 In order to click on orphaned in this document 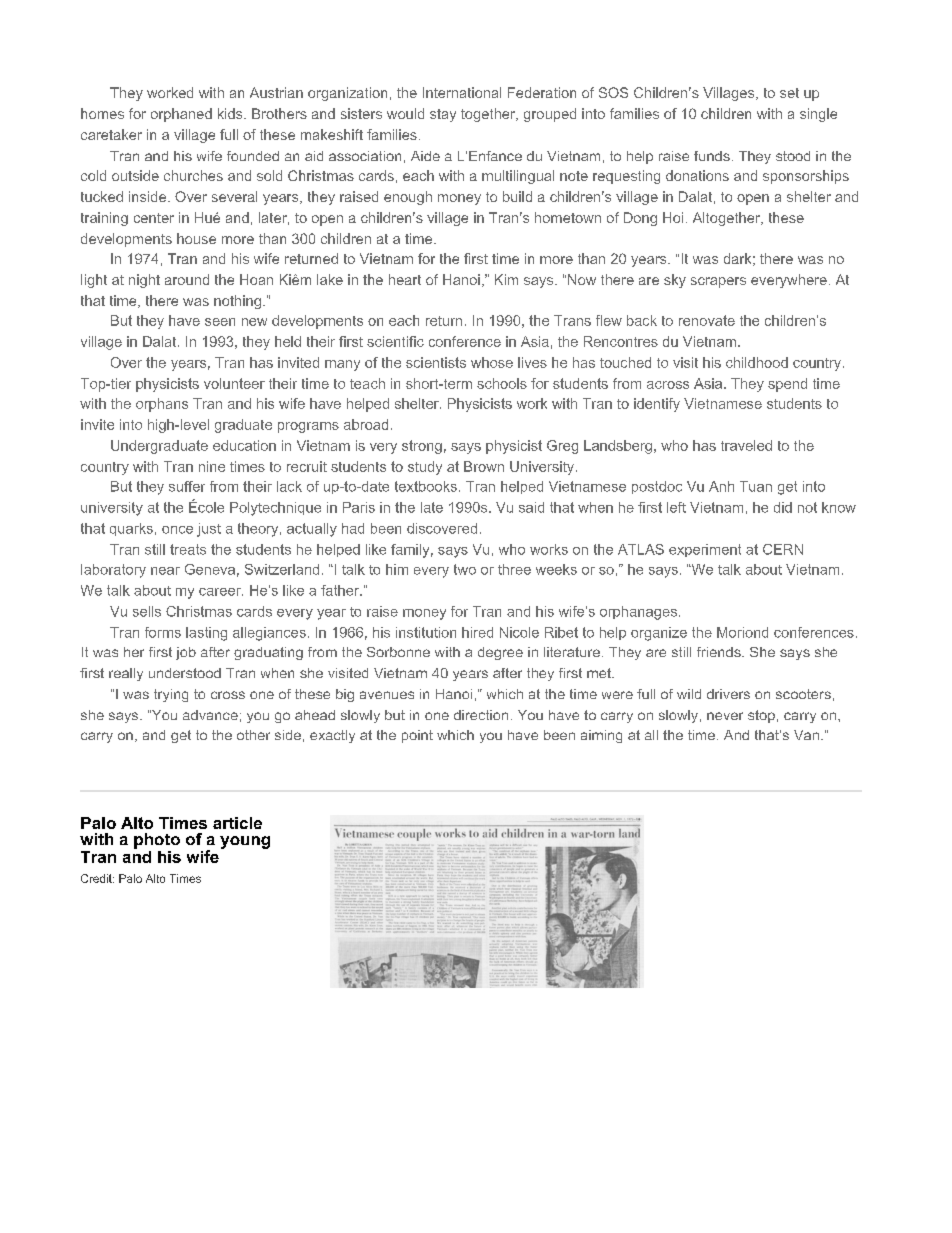, I will do `click(181, 115)`.
